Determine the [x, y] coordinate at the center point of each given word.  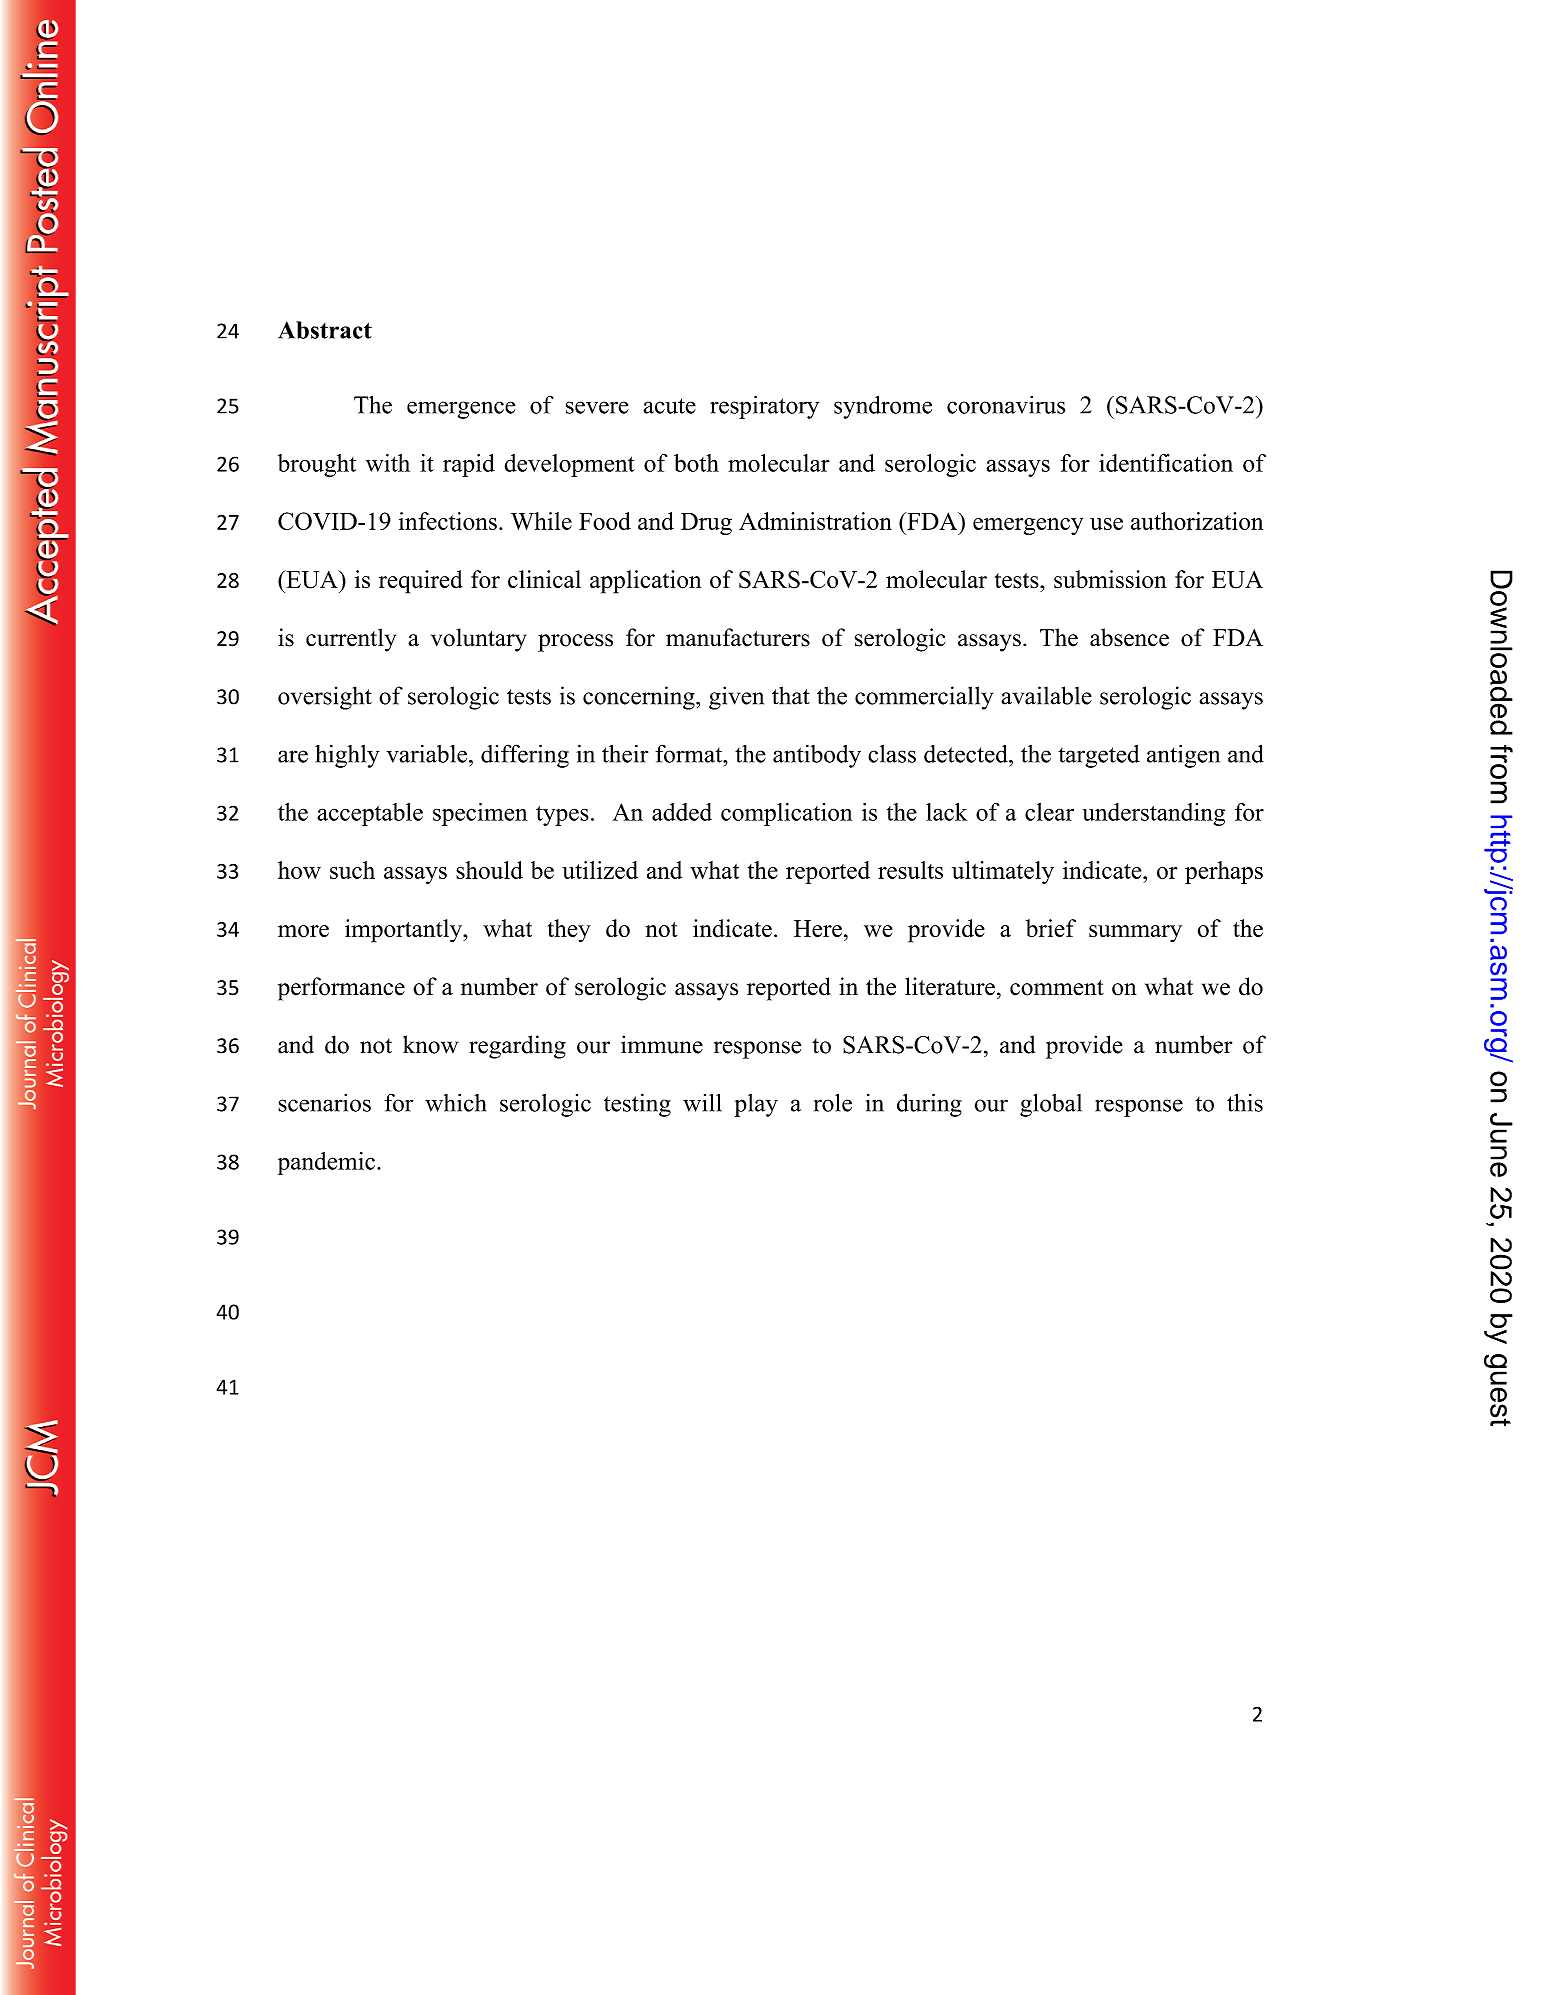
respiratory [764, 407]
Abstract [325, 330]
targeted [1099, 756]
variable [428, 754]
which [455, 1103]
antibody [817, 756]
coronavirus [1006, 405]
